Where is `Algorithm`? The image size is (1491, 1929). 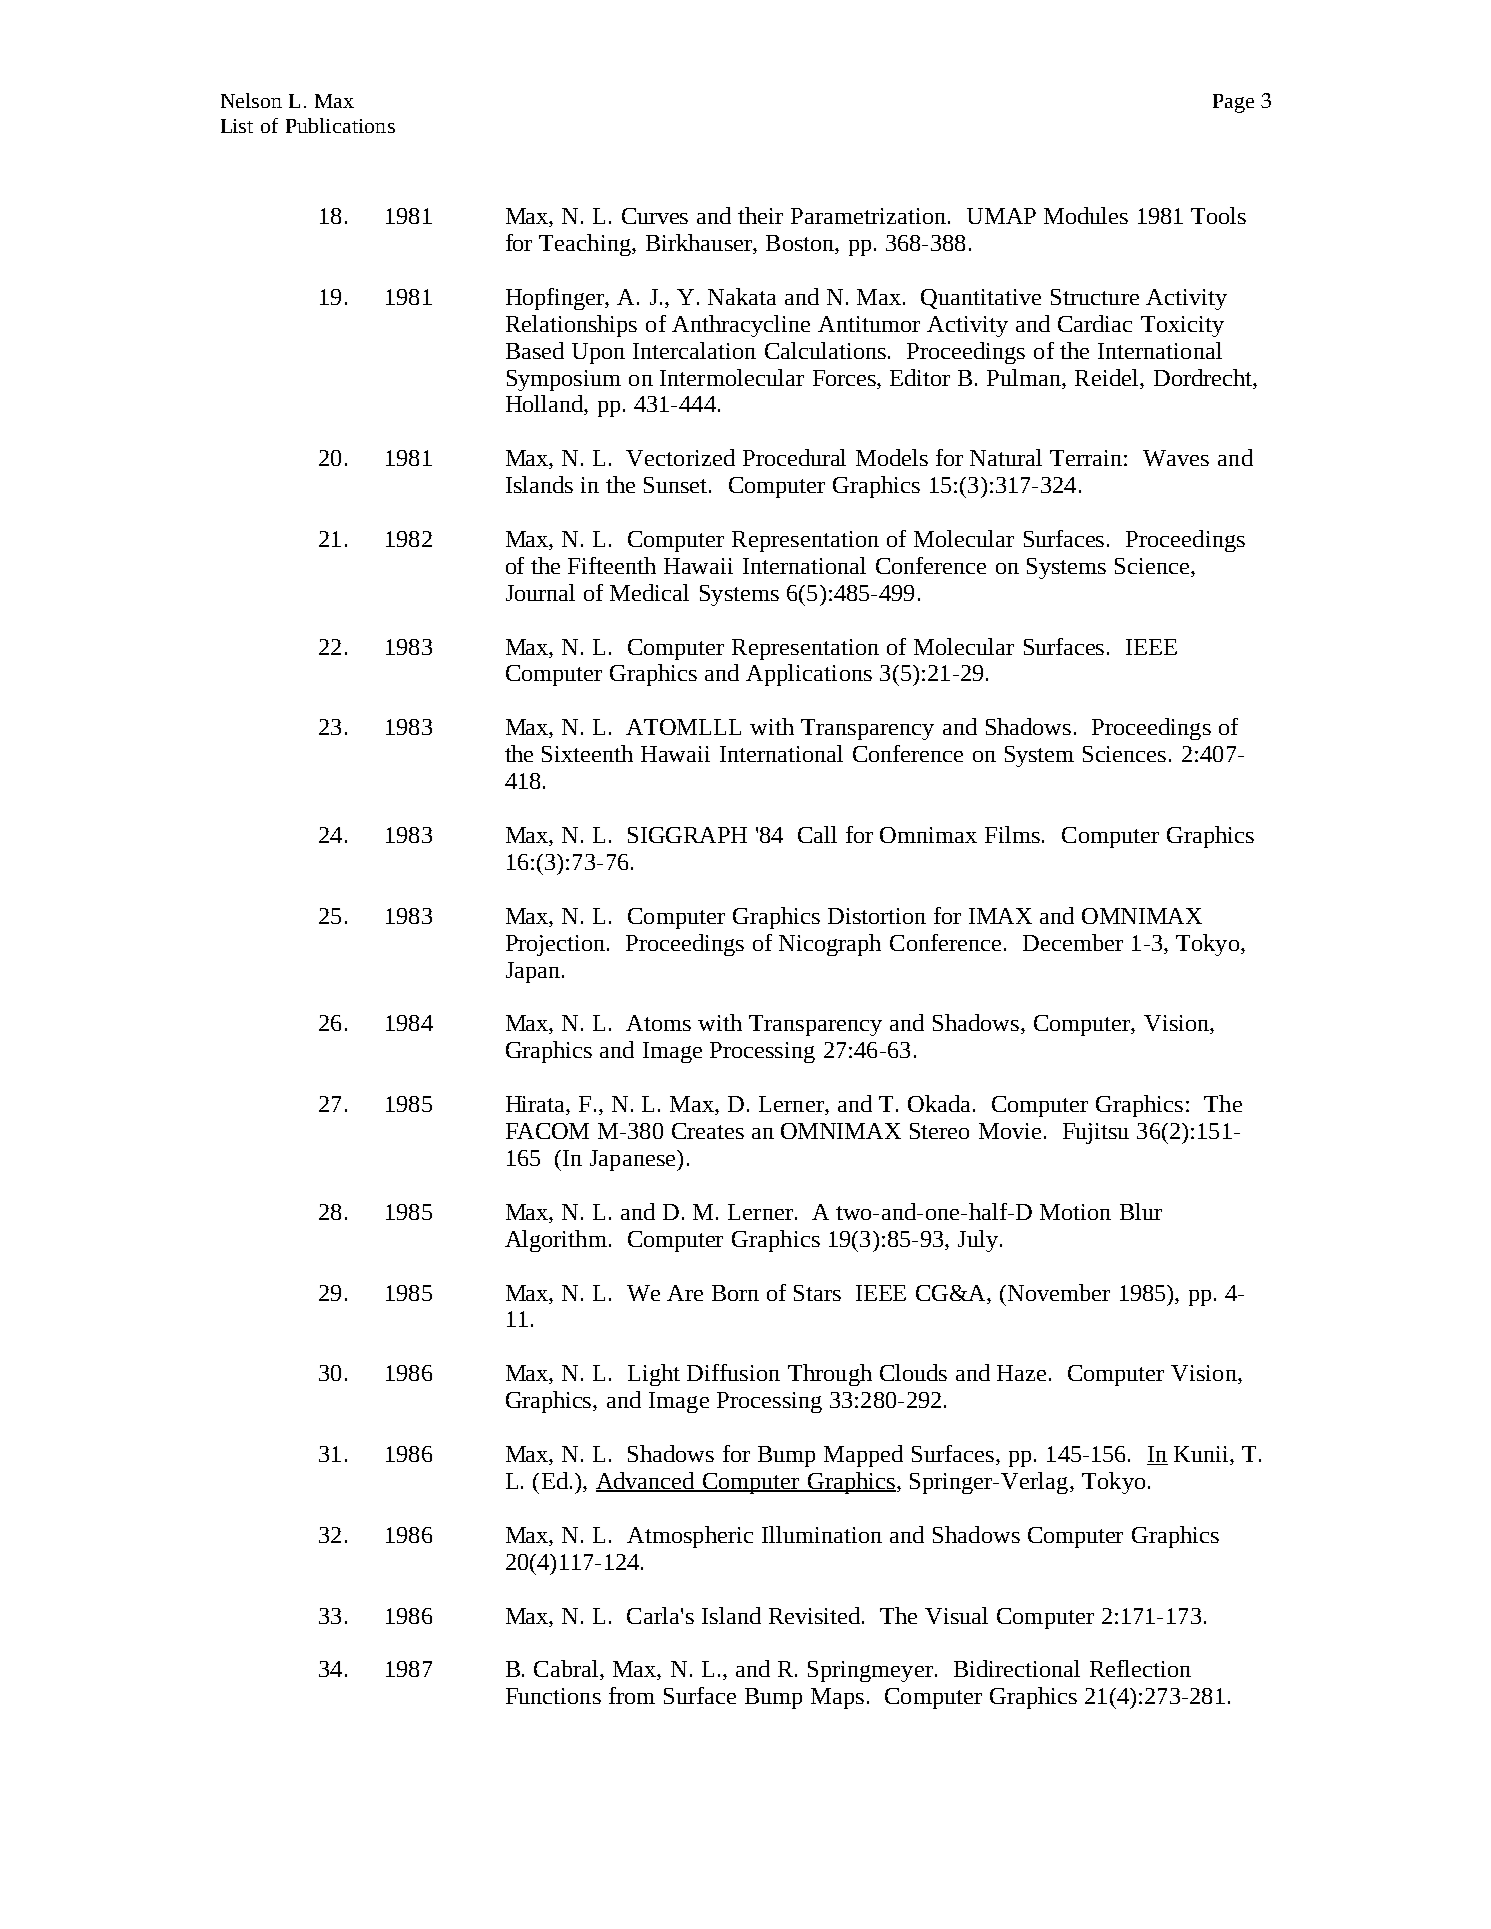 Algorithm is located at coordinates (556, 1241).
